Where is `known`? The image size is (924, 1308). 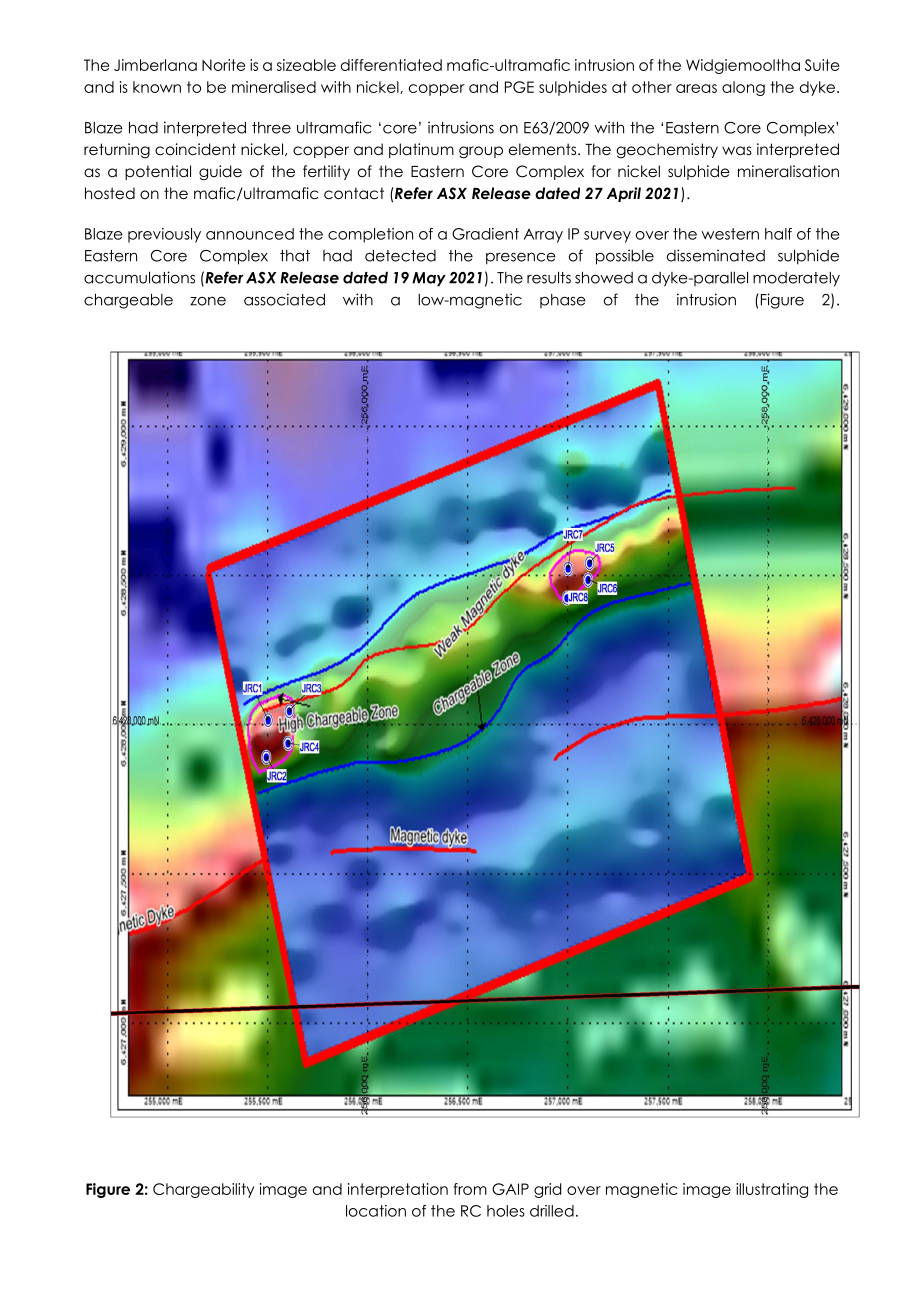 known is located at coordinates (157, 87).
